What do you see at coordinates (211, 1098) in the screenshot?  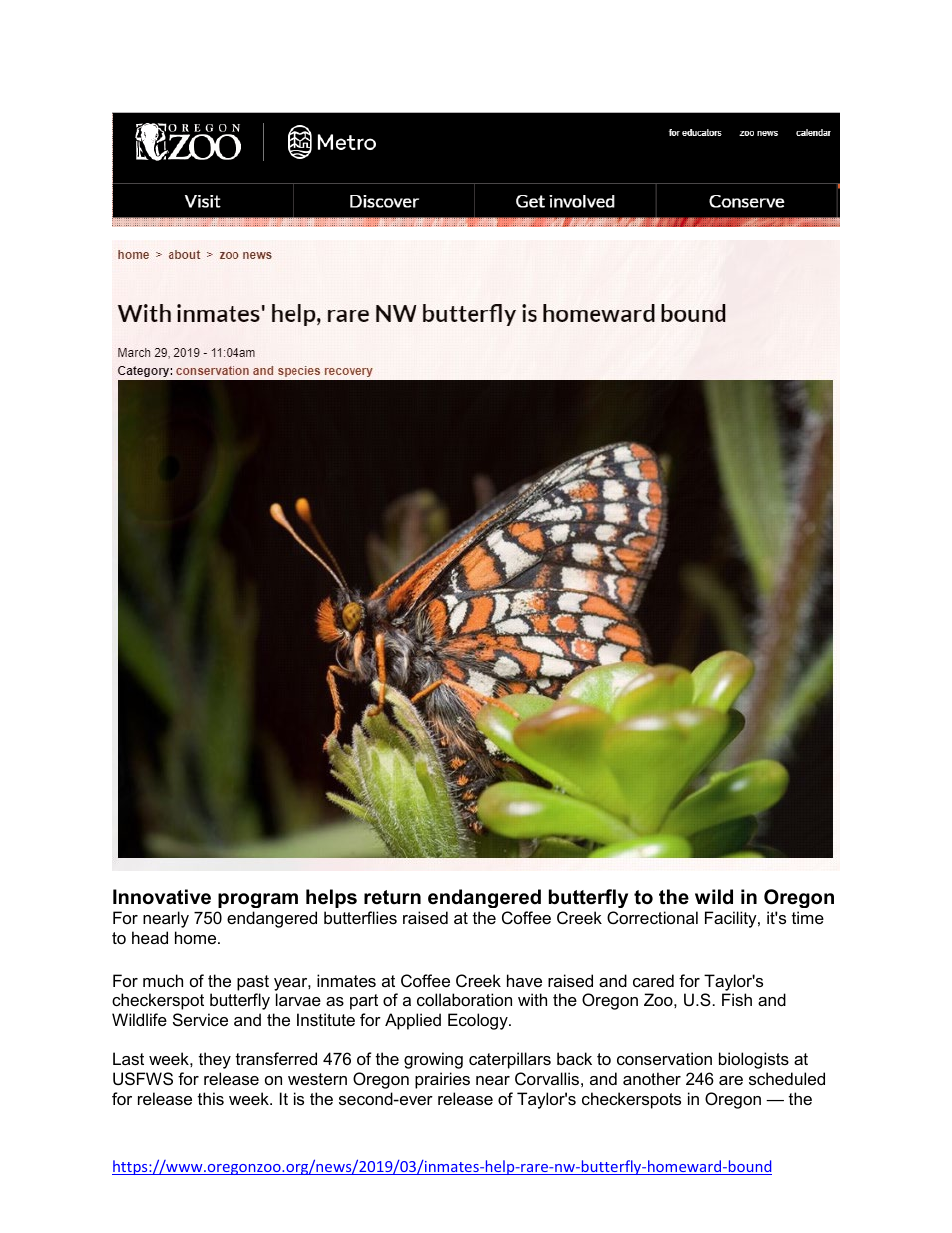 I see `this` at bounding box center [211, 1098].
